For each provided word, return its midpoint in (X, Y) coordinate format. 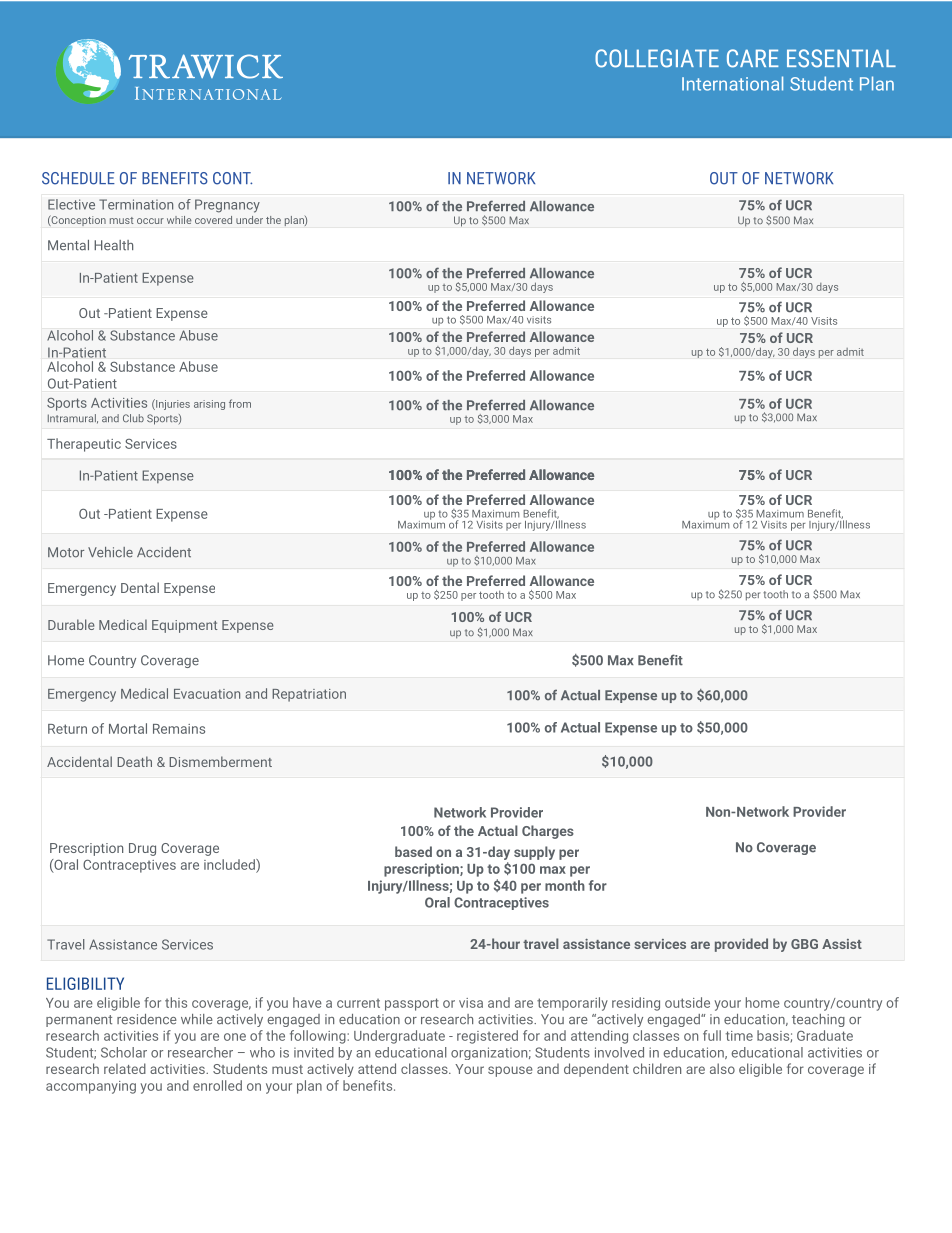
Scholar (124, 1052)
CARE (753, 58)
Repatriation (309, 695)
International (732, 83)
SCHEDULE (78, 178)
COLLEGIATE (657, 58)
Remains (179, 729)
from (240, 403)
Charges (548, 832)
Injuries (172, 404)
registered (487, 1037)
